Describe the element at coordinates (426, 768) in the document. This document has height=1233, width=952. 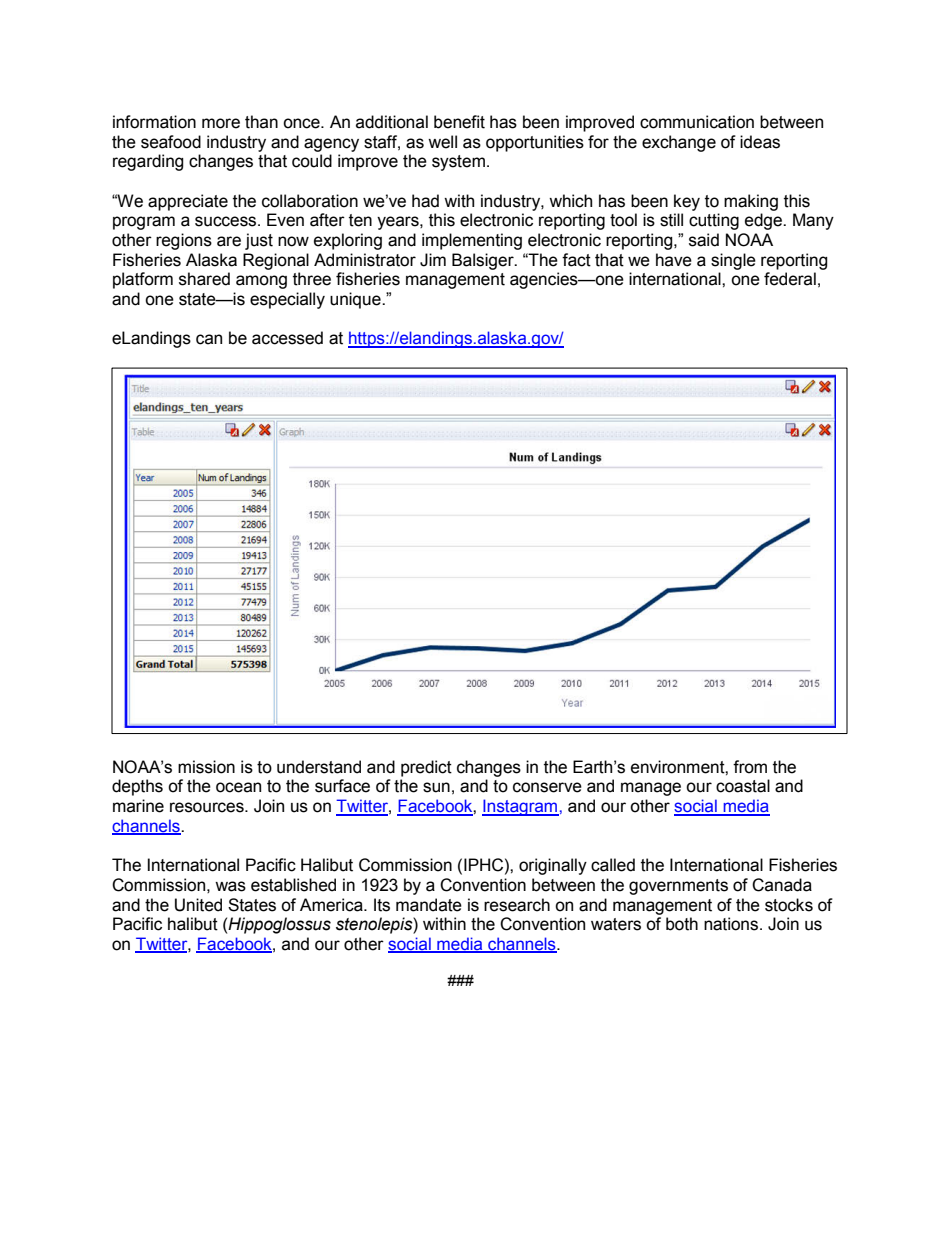
I see `predict` at that location.
